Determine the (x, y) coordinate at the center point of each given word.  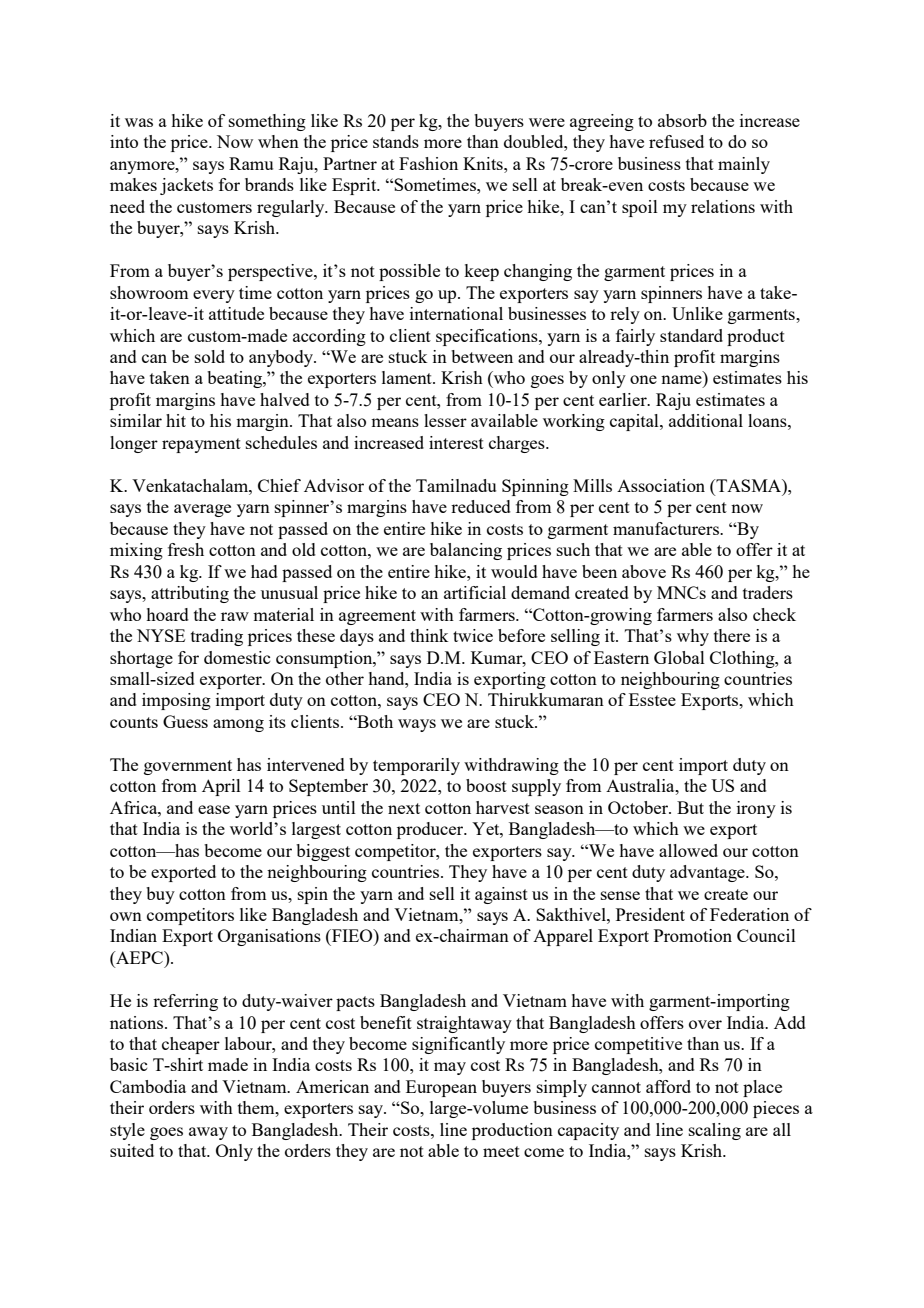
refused (676, 141)
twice (473, 635)
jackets (186, 186)
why (693, 637)
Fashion (428, 163)
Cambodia (148, 1086)
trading (217, 637)
